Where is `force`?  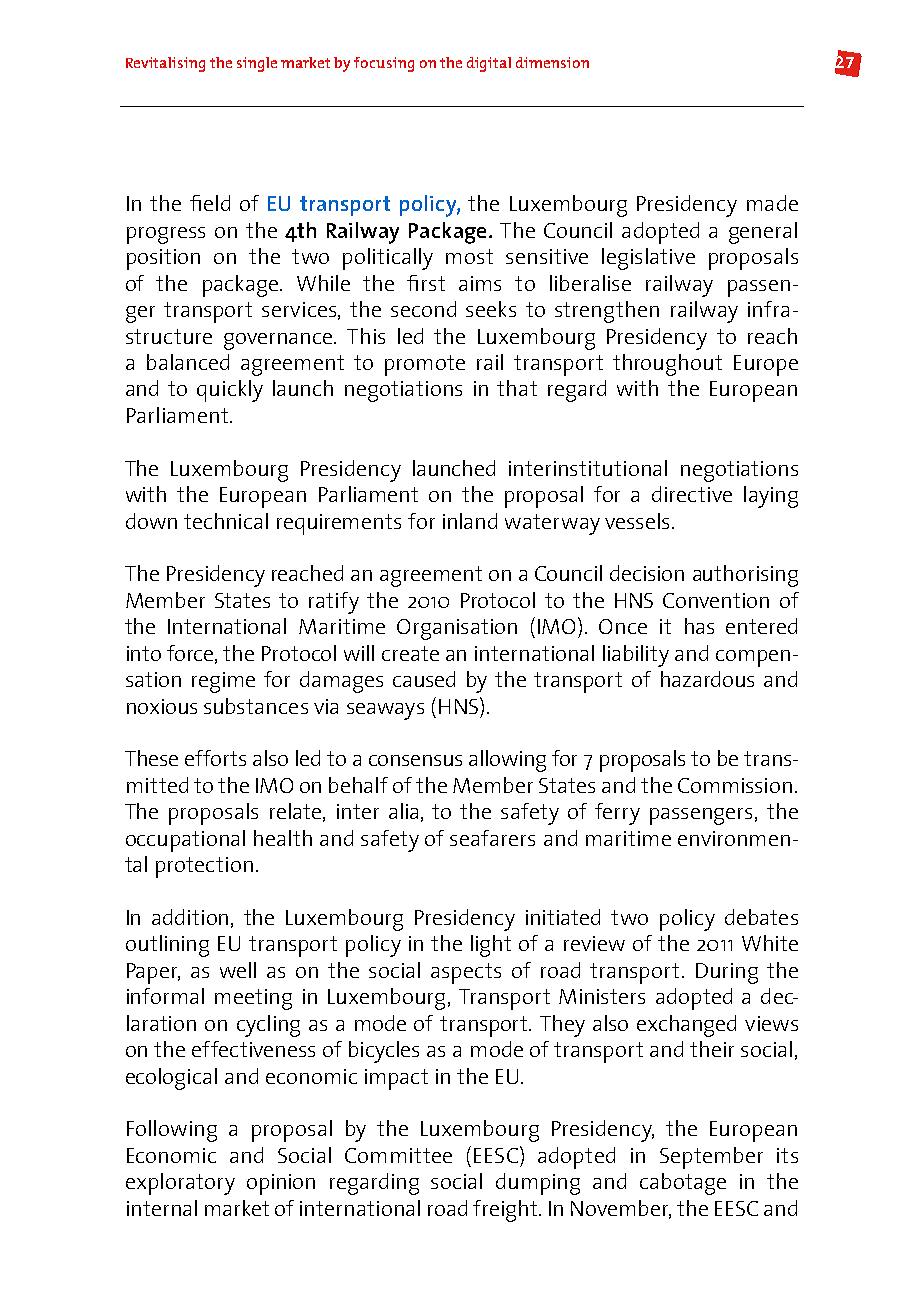
force is located at coordinates (191, 654).
